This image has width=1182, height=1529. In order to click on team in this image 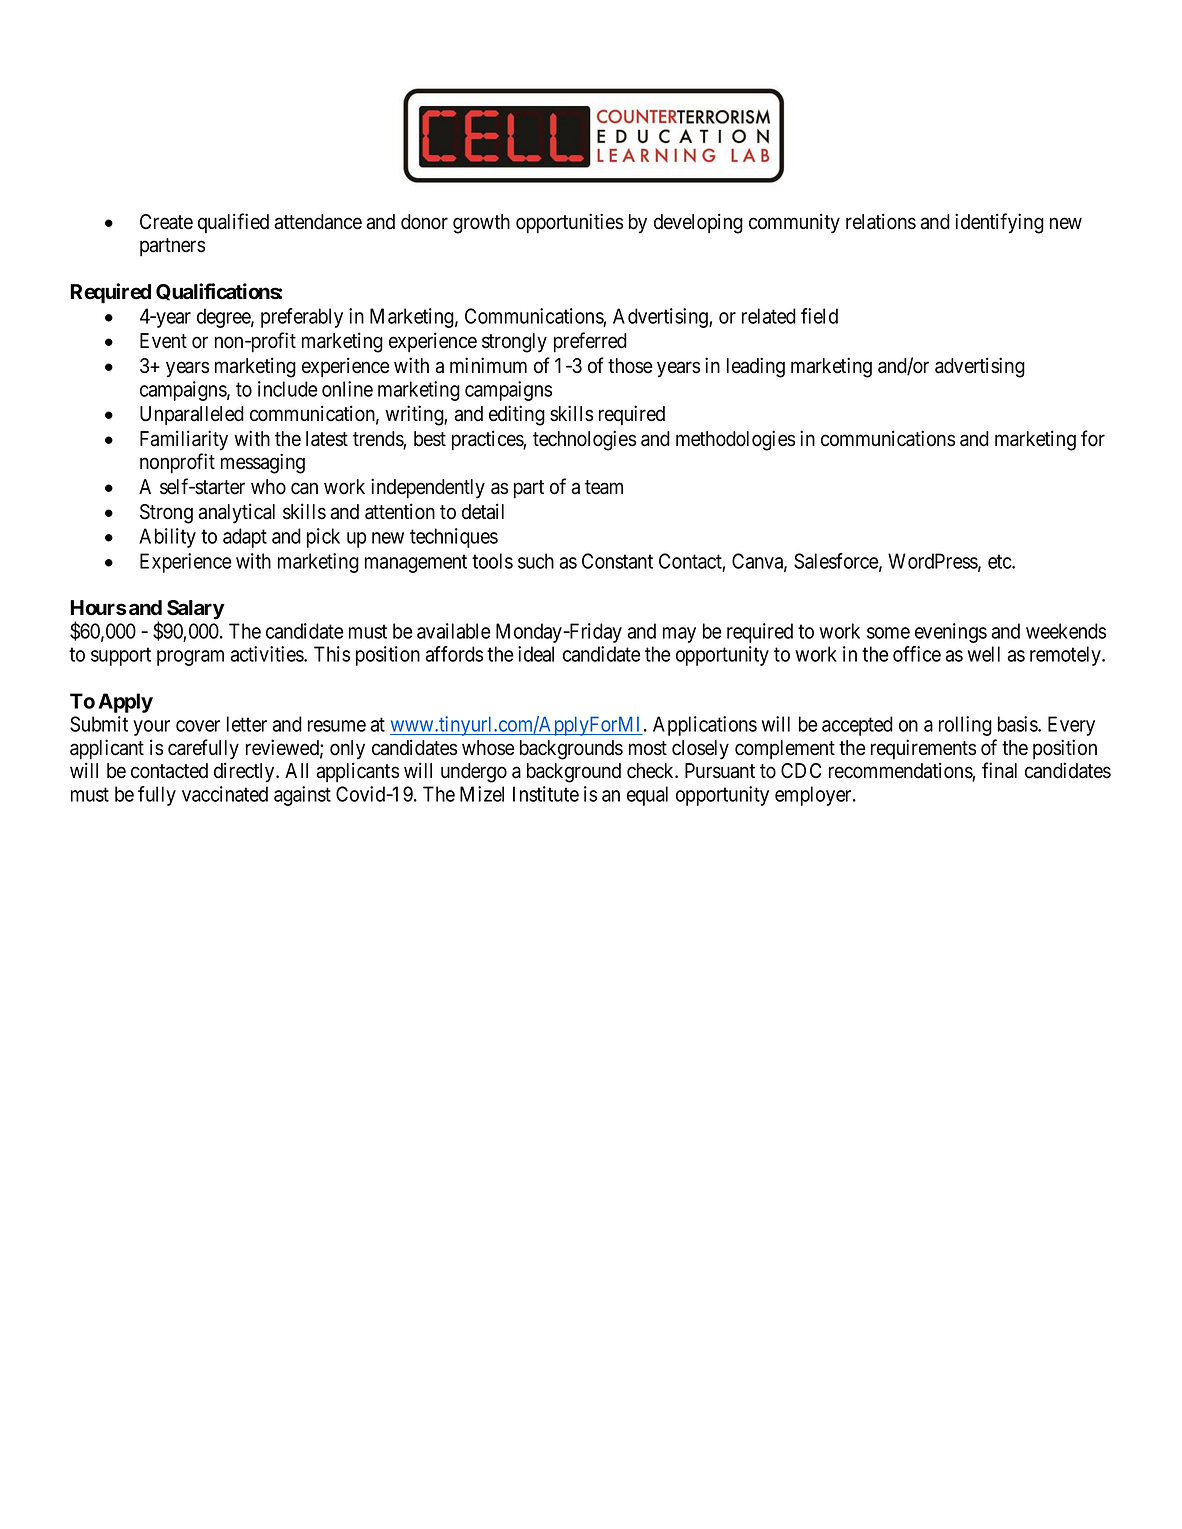, I will do `click(604, 487)`.
